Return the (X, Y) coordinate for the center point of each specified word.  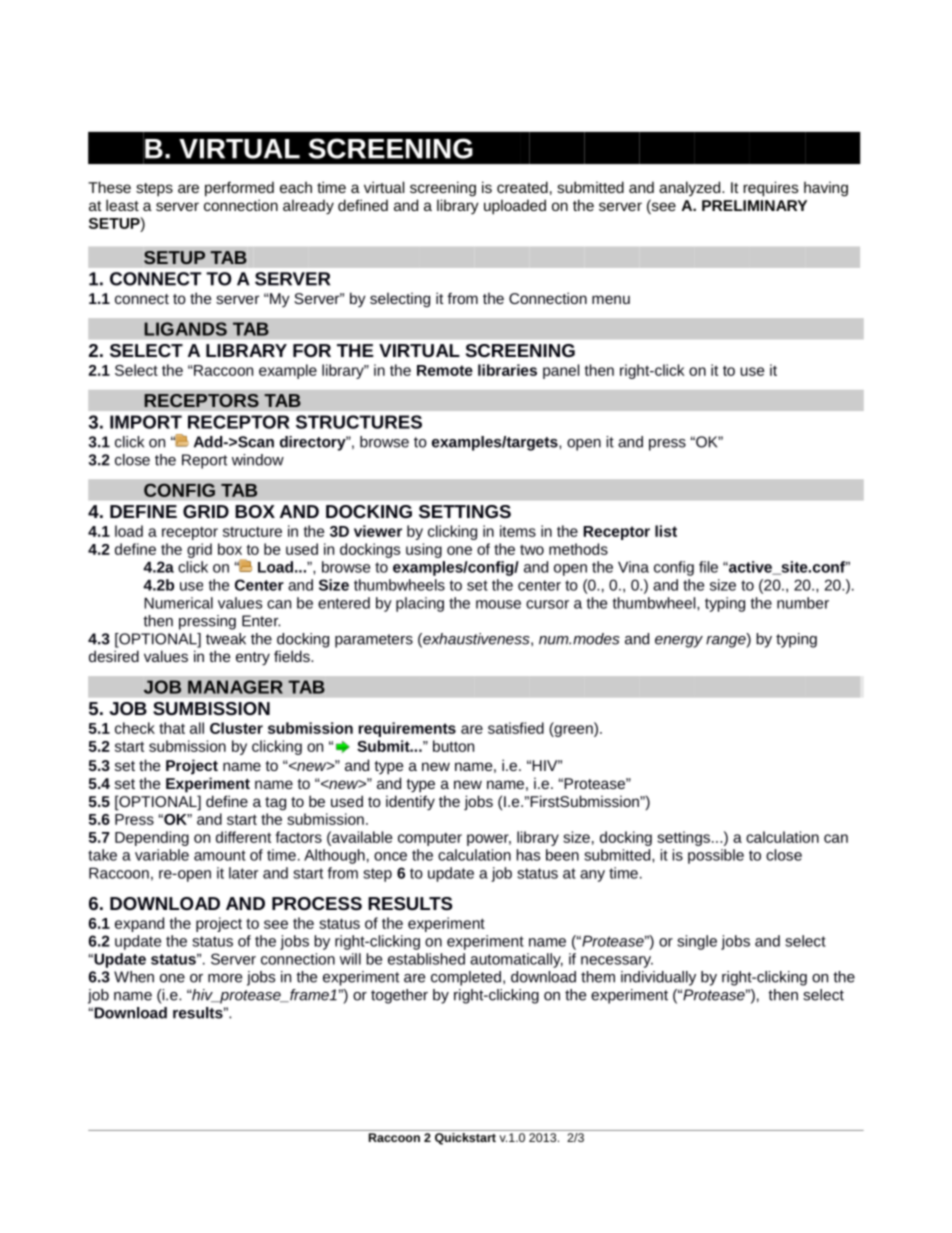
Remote (445, 370)
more (225, 978)
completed (466, 978)
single (697, 942)
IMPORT (146, 422)
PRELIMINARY (754, 205)
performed (239, 189)
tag (275, 804)
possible (716, 856)
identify (410, 803)
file (708, 567)
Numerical (178, 603)
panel (561, 371)
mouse (498, 604)
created (522, 187)
